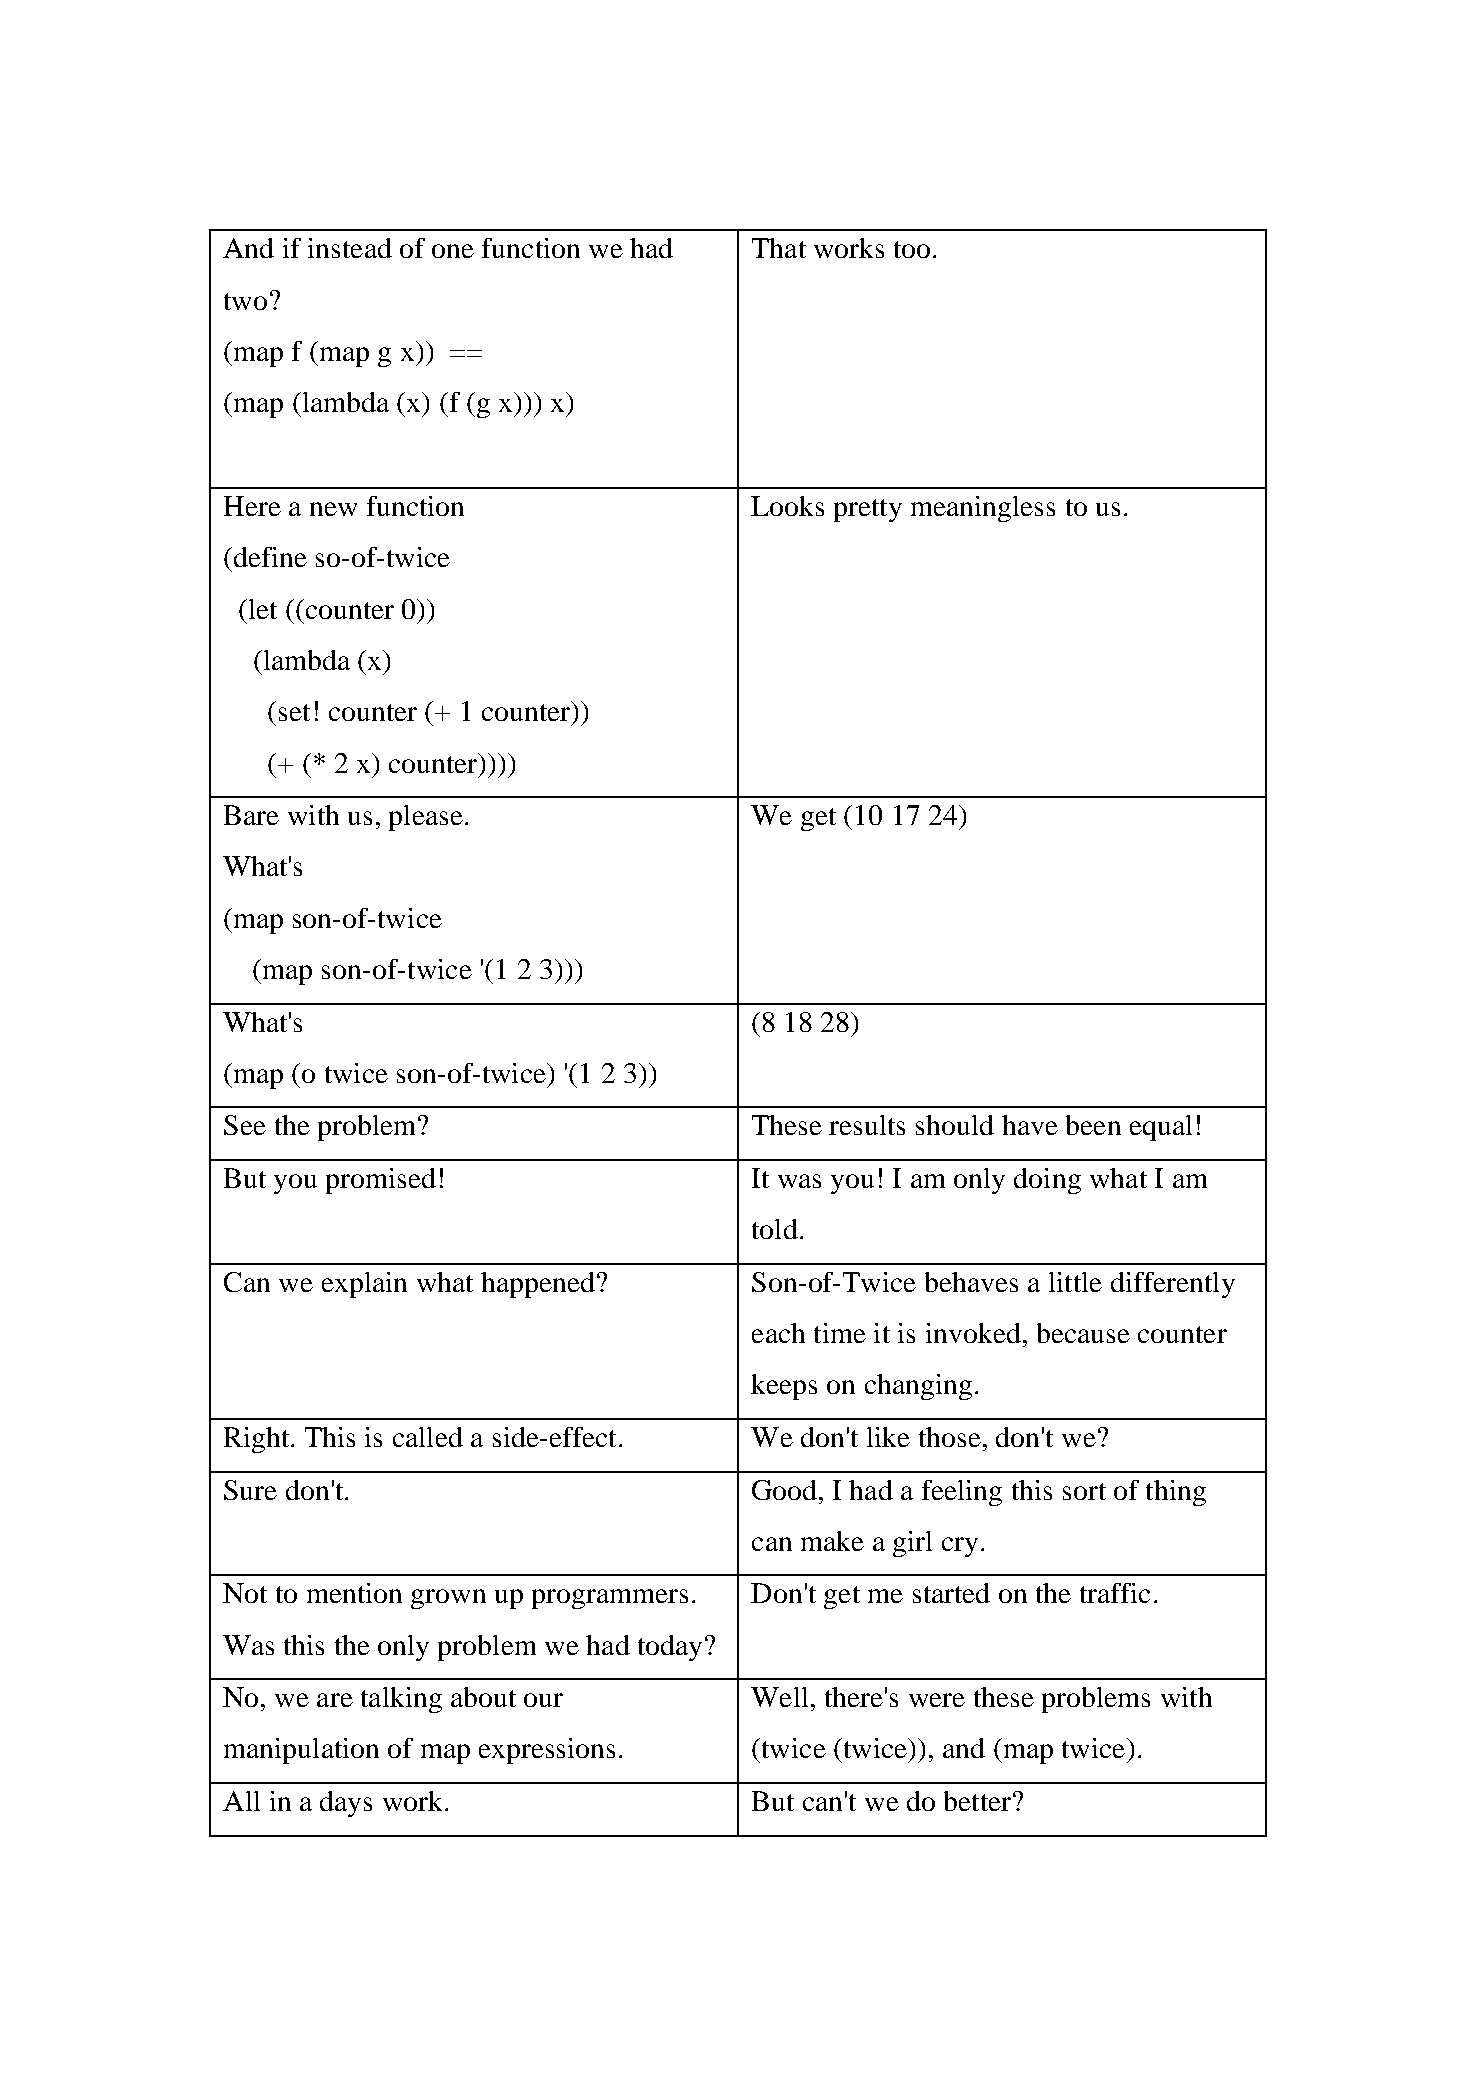  Describe the element at coordinates (912, 249) in the image. I see `too` at that location.
